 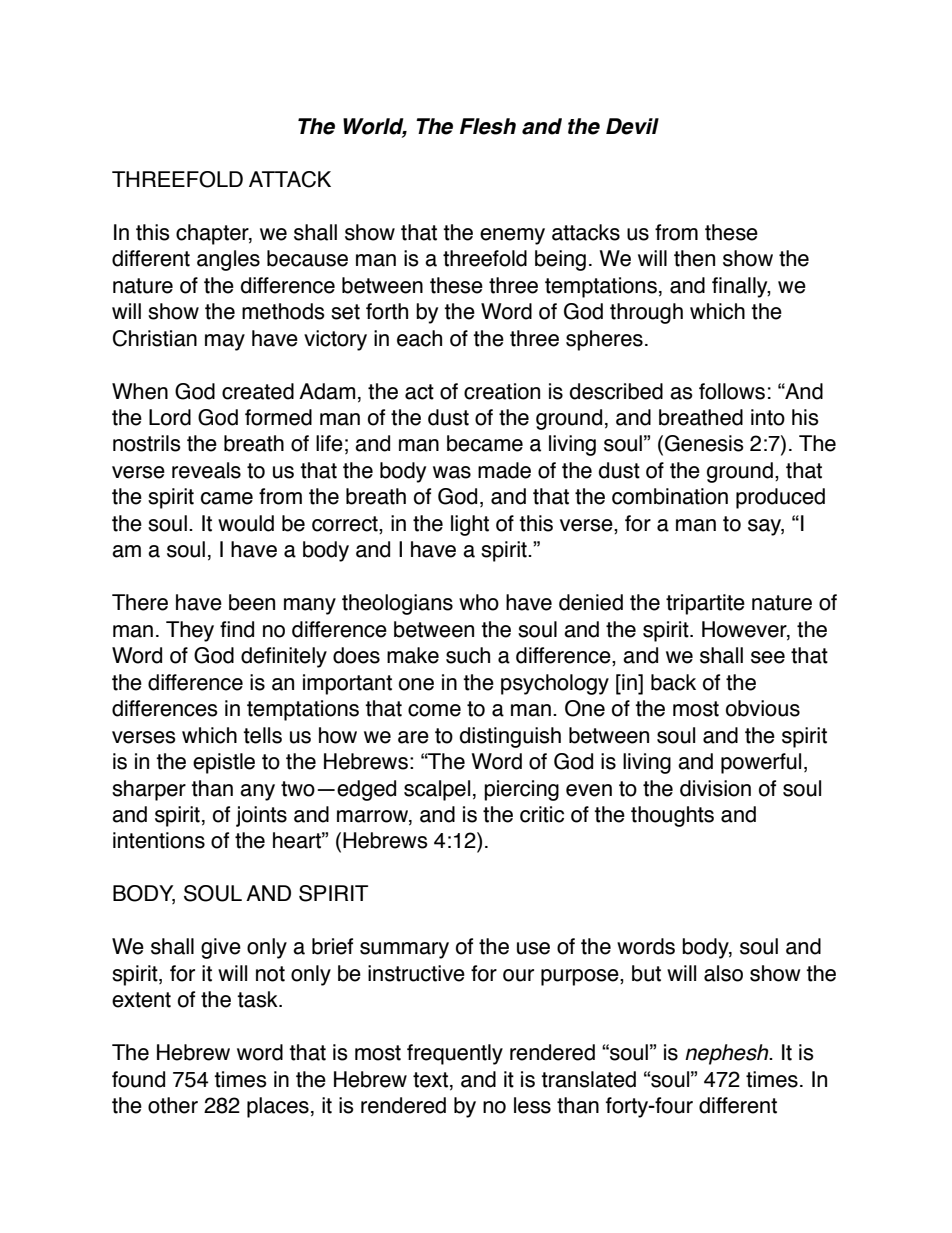 What do you see at coordinates (588, 1079) in the document?
I see `translated` at bounding box center [588, 1079].
